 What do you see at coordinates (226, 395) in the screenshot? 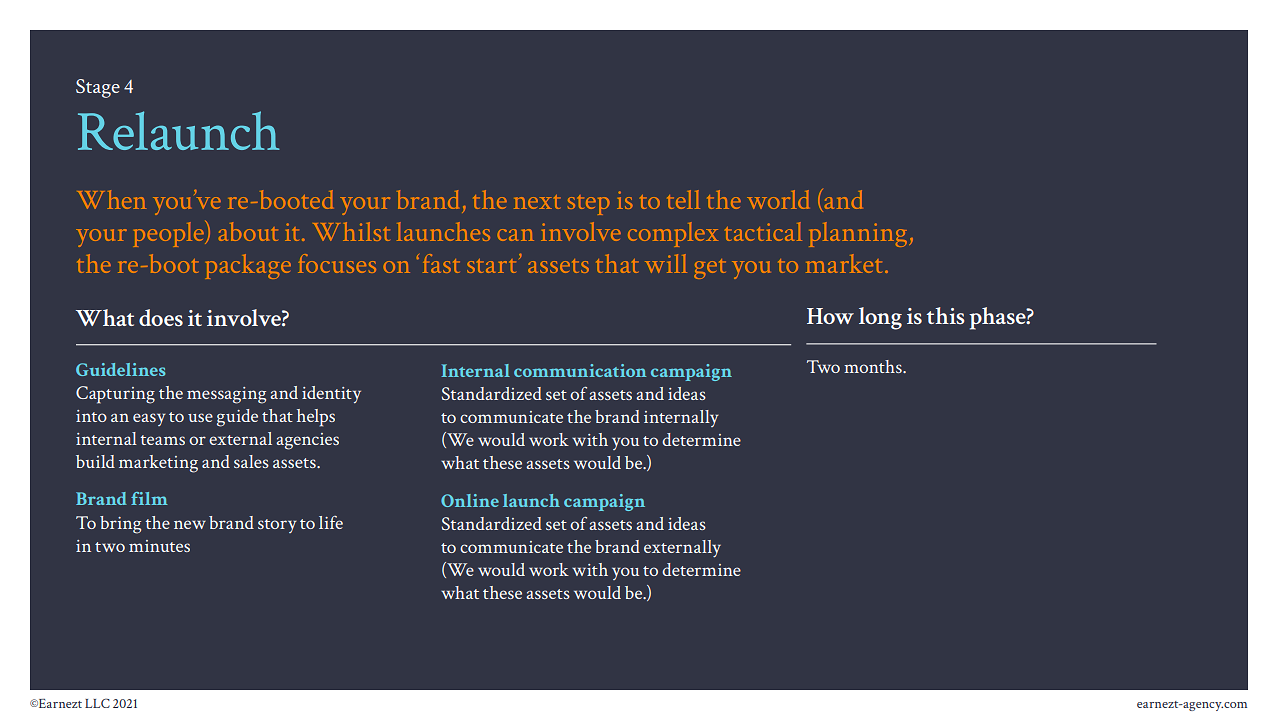
I see `messaging` at bounding box center [226, 395].
